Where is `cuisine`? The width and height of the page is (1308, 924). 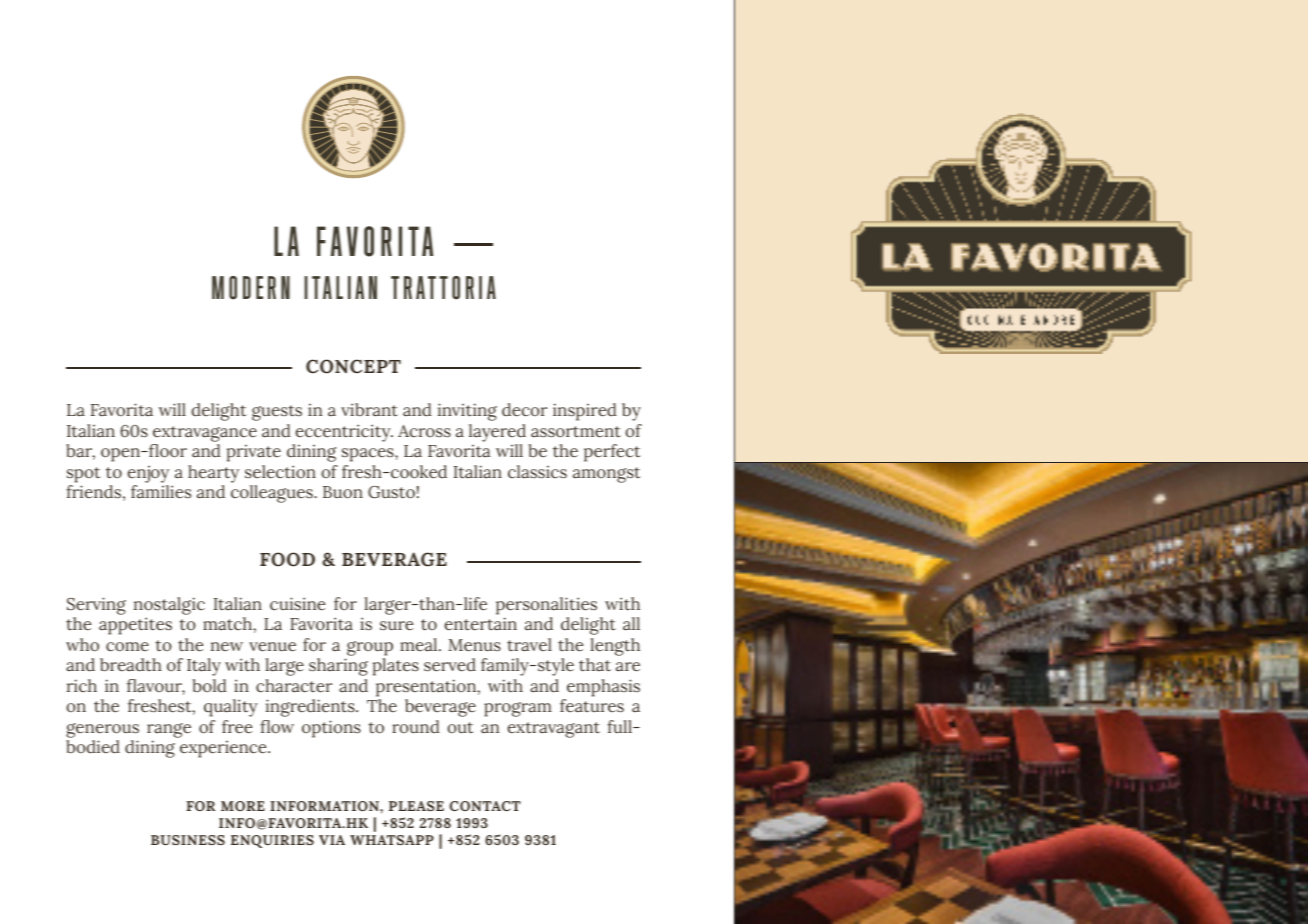
cuisine is located at coordinates (297, 604).
